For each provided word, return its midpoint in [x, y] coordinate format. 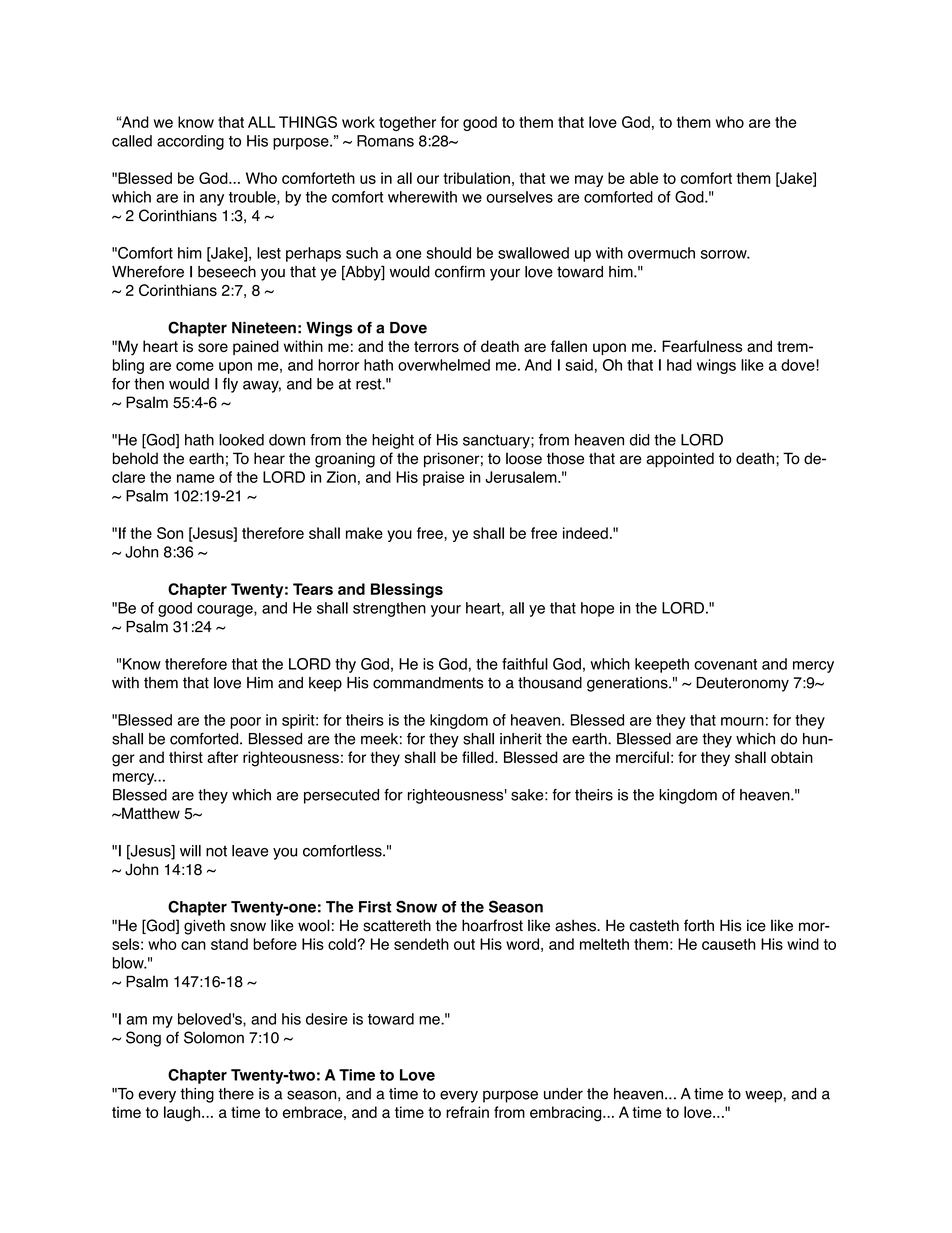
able [644, 178]
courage [226, 611]
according [190, 142]
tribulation [476, 178]
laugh [183, 1114]
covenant [725, 664]
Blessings [407, 590]
